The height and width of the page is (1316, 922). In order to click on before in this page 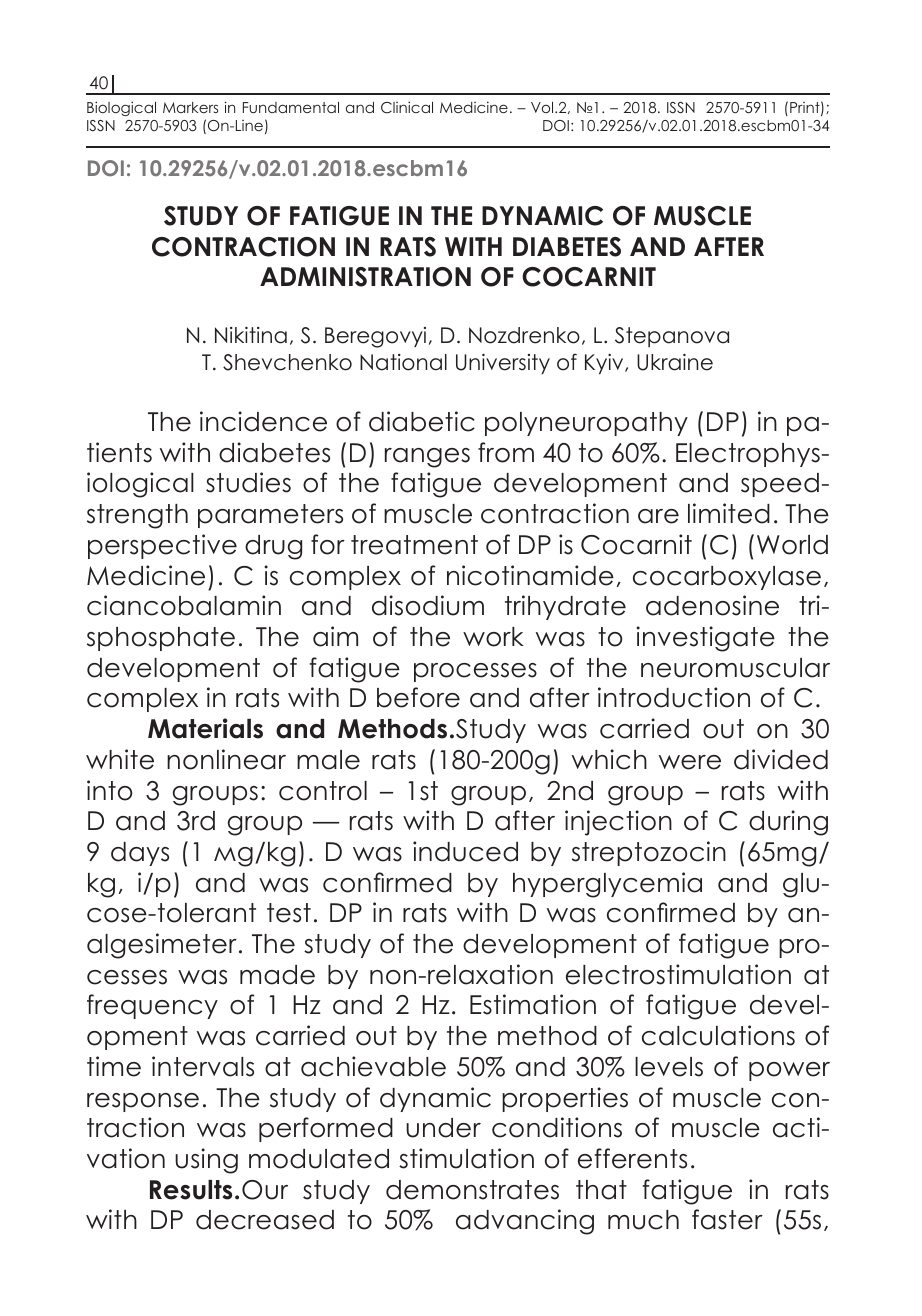, I will do `click(418, 697)`.
